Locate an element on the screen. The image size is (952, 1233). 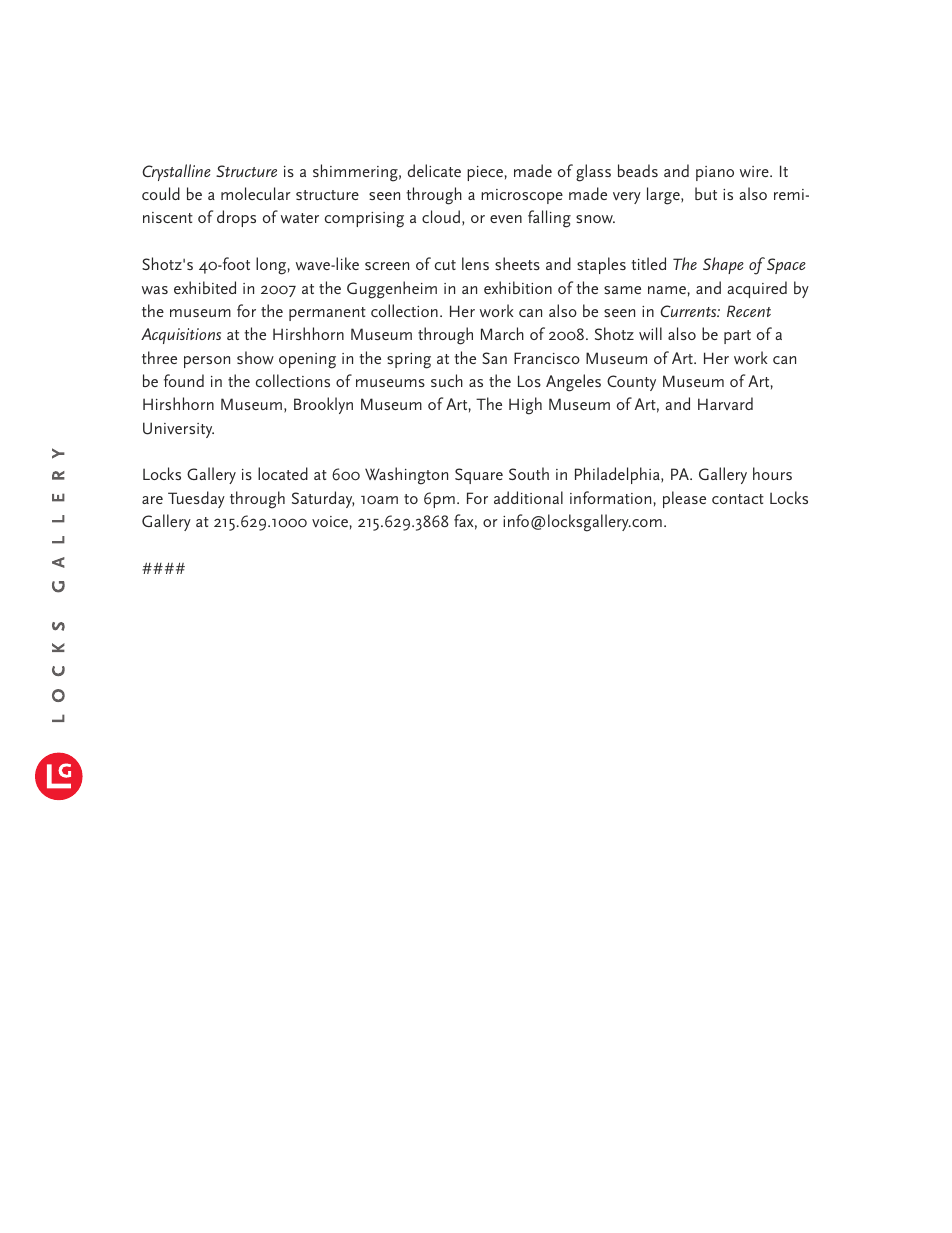
San is located at coordinates (494, 358).
